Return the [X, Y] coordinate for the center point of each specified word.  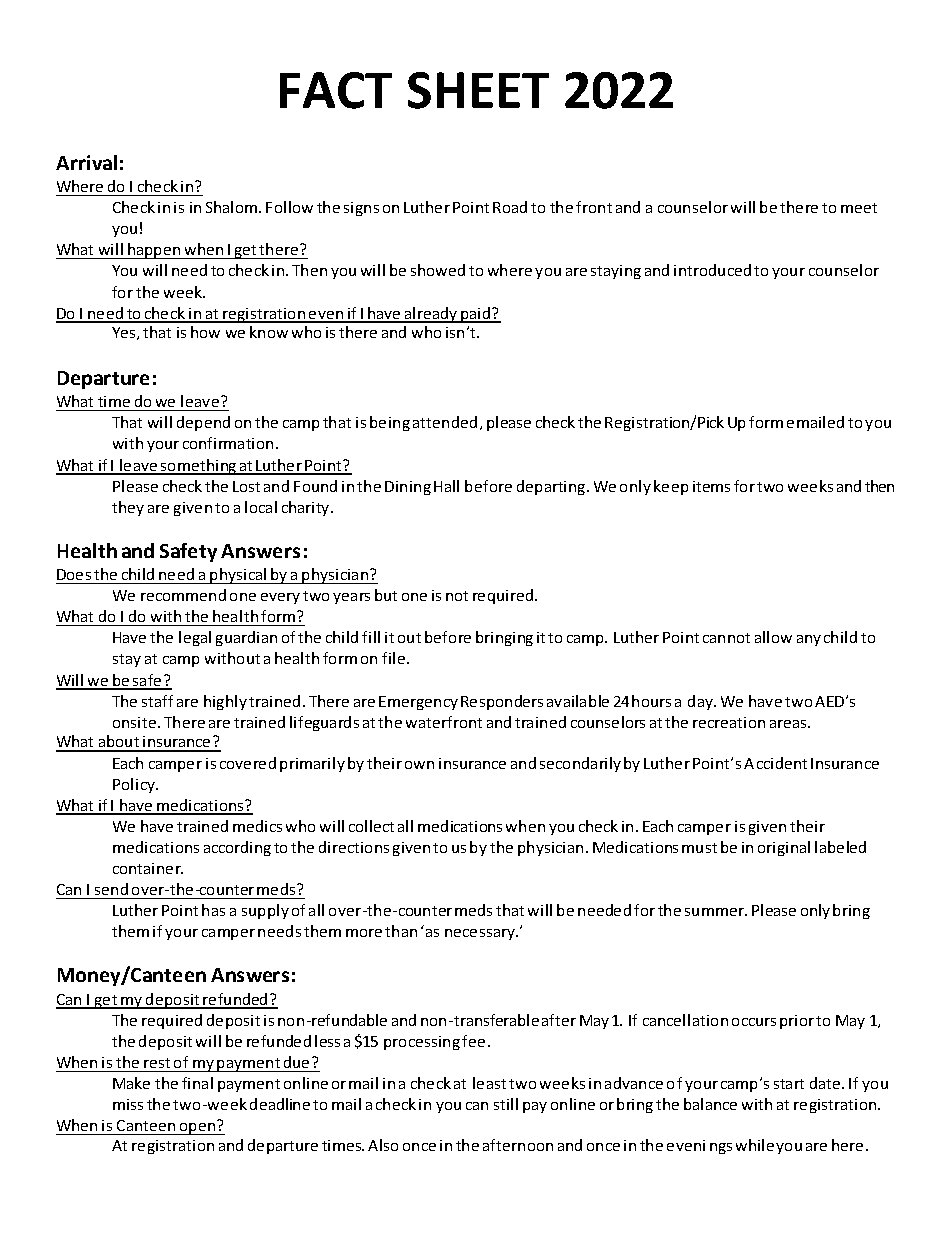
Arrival [86, 162]
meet [859, 208]
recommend [183, 595]
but [386, 595]
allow [773, 637]
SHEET [478, 90]
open [198, 1129]
